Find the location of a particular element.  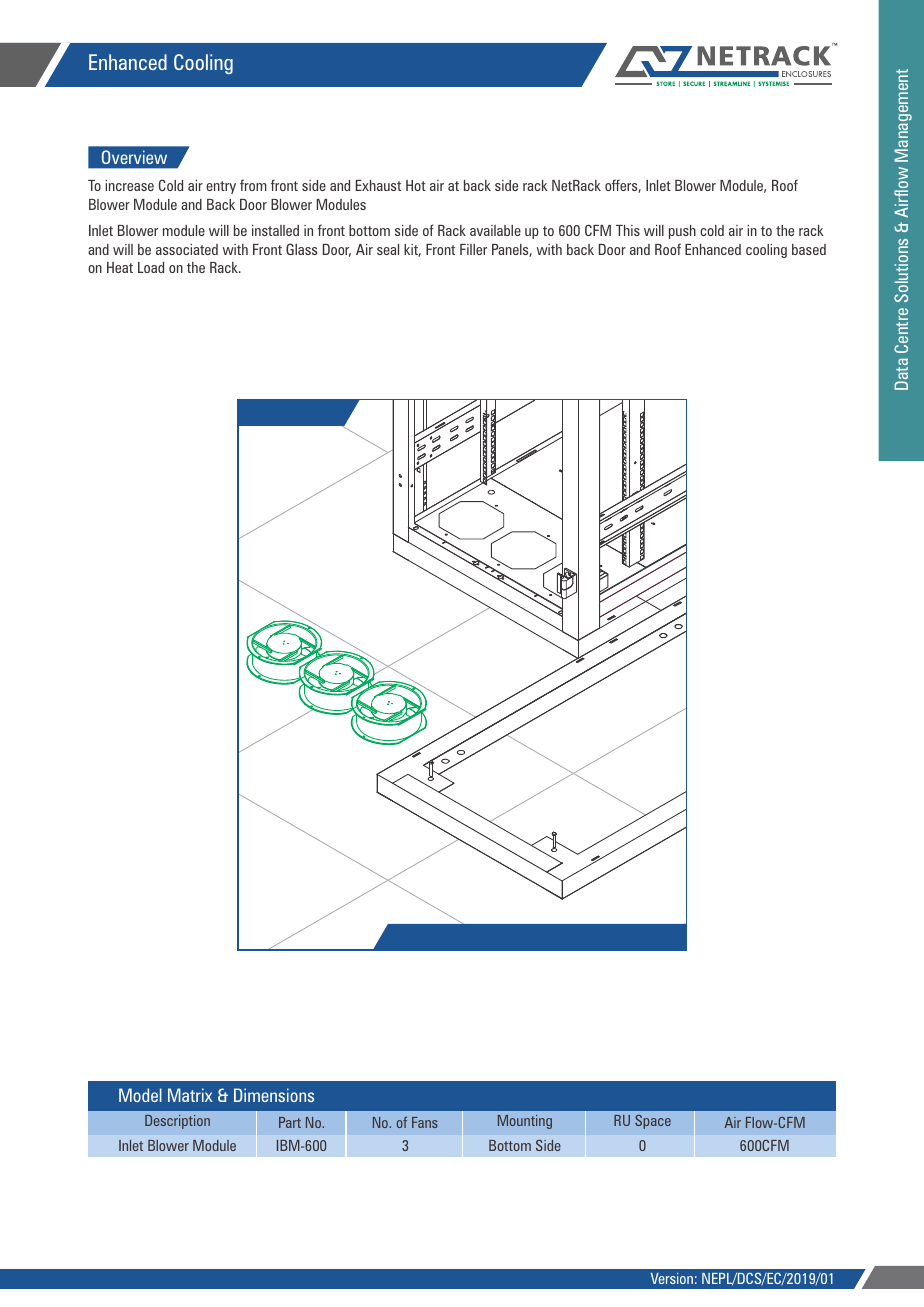

Hot is located at coordinates (416, 185).
